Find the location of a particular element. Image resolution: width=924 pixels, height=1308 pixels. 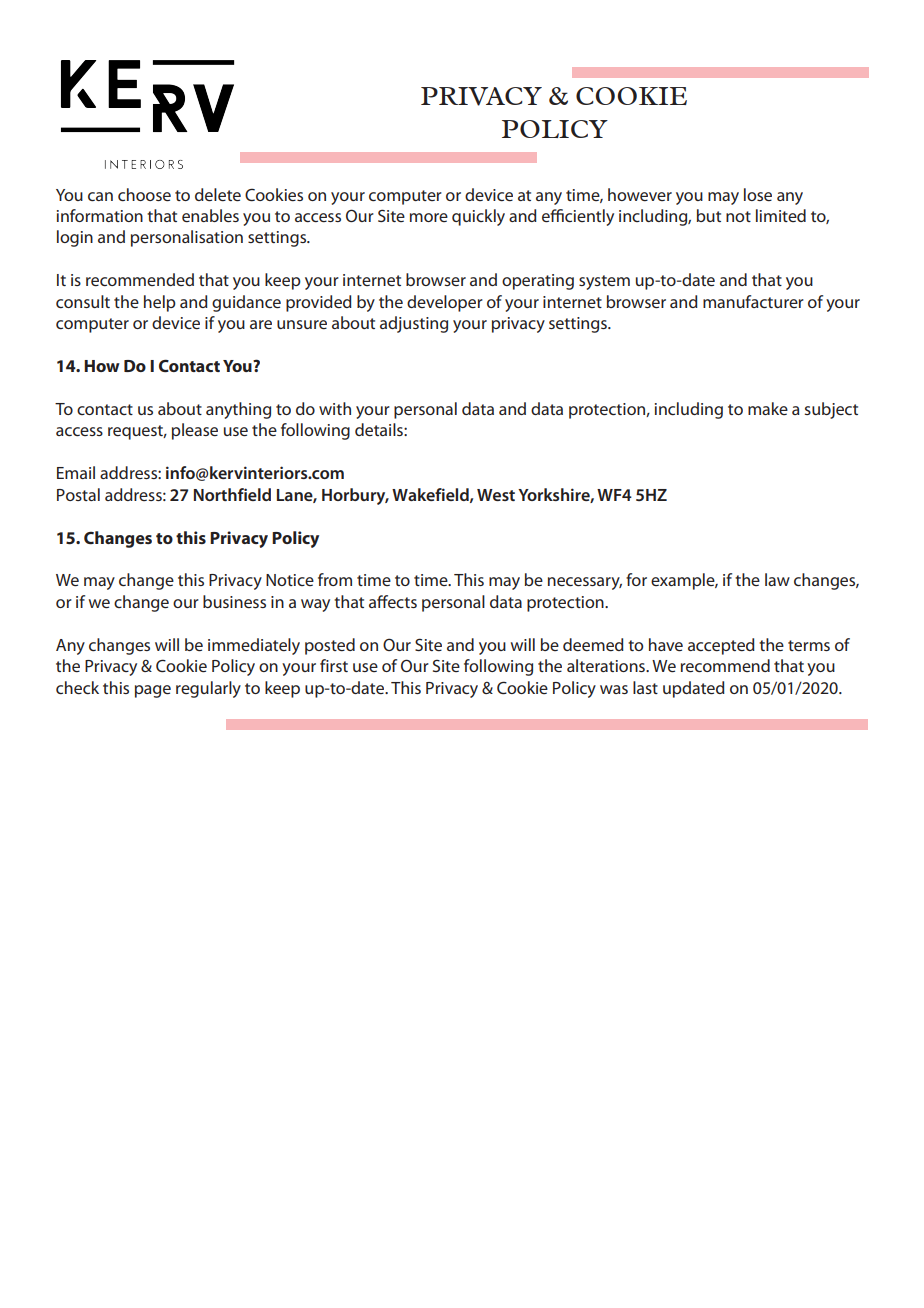

please is located at coordinates (195, 431).
